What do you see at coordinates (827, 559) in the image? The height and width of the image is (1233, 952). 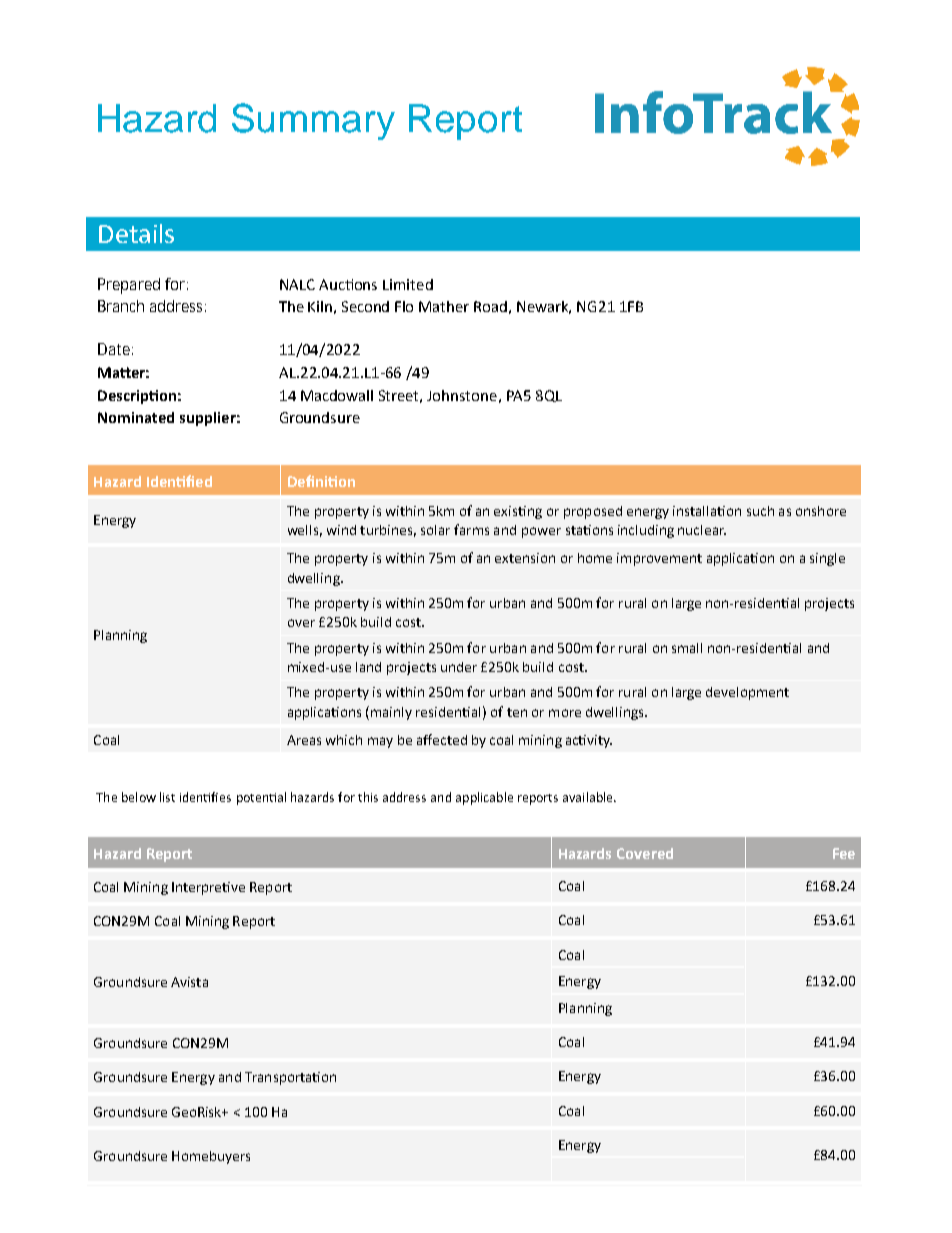 I see `single` at bounding box center [827, 559].
